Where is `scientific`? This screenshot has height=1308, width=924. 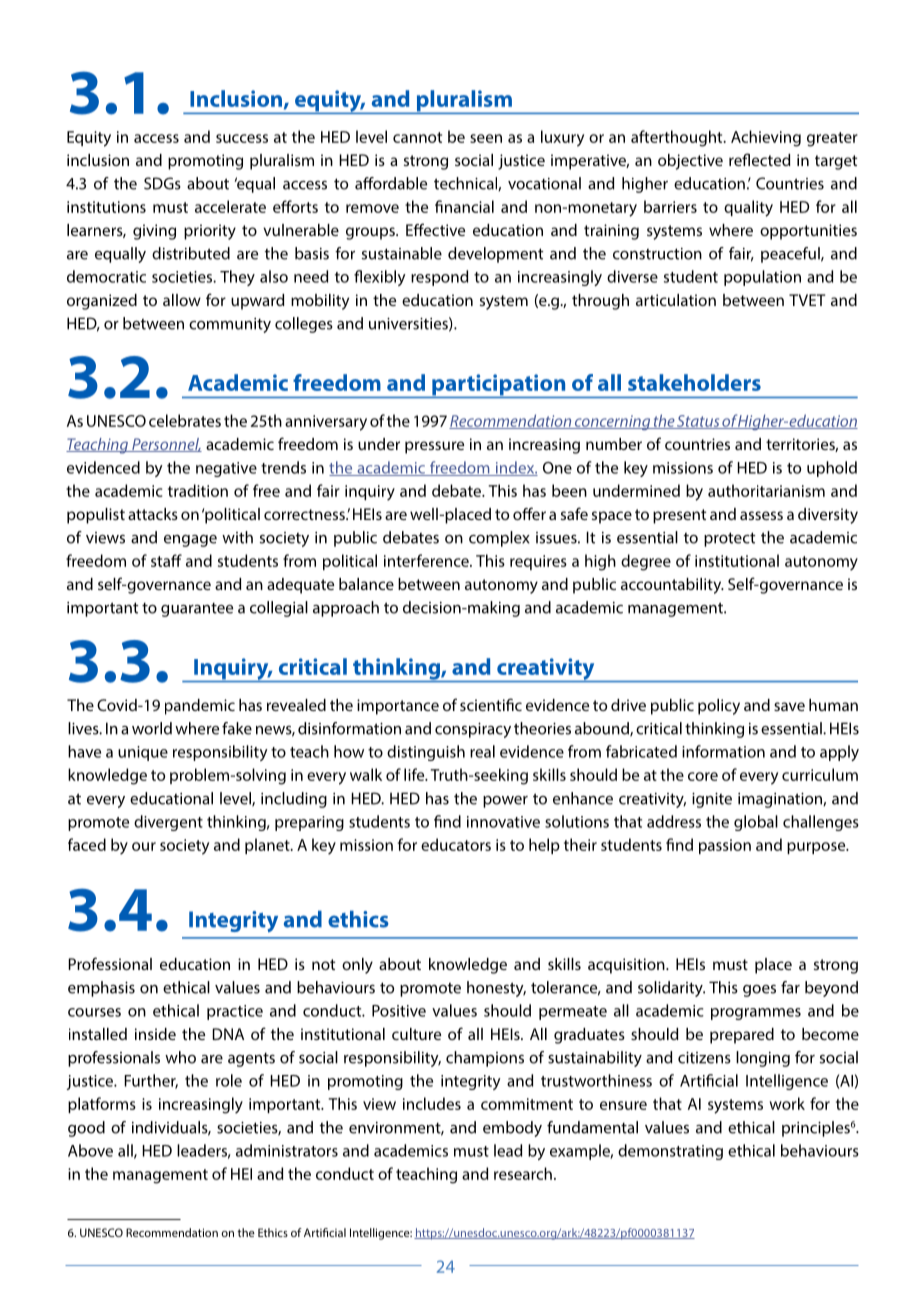
scientific is located at coordinates (491, 704).
